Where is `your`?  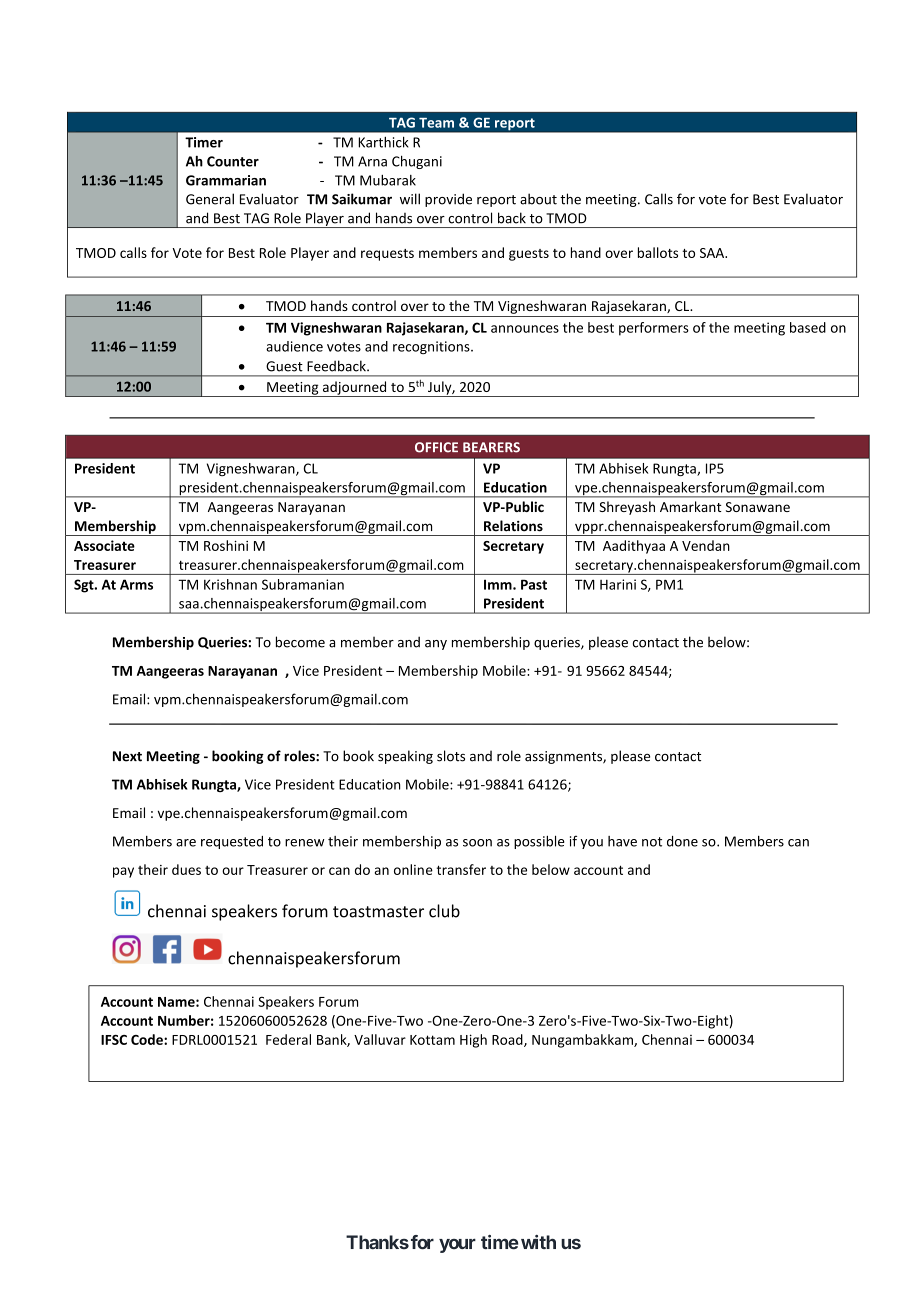 your is located at coordinates (457, 1245).
